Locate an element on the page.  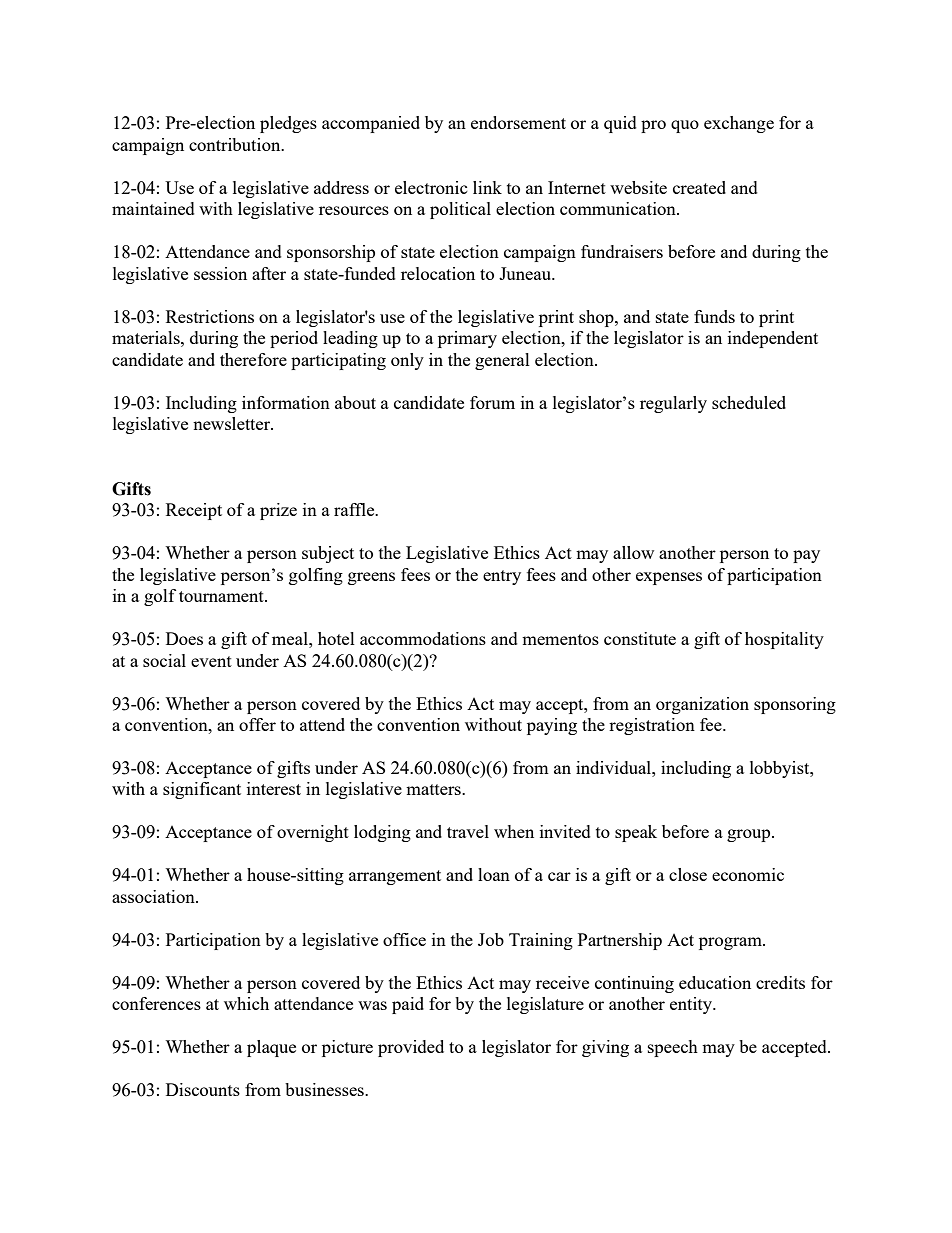
entry is located at coordinates (502, 577).
